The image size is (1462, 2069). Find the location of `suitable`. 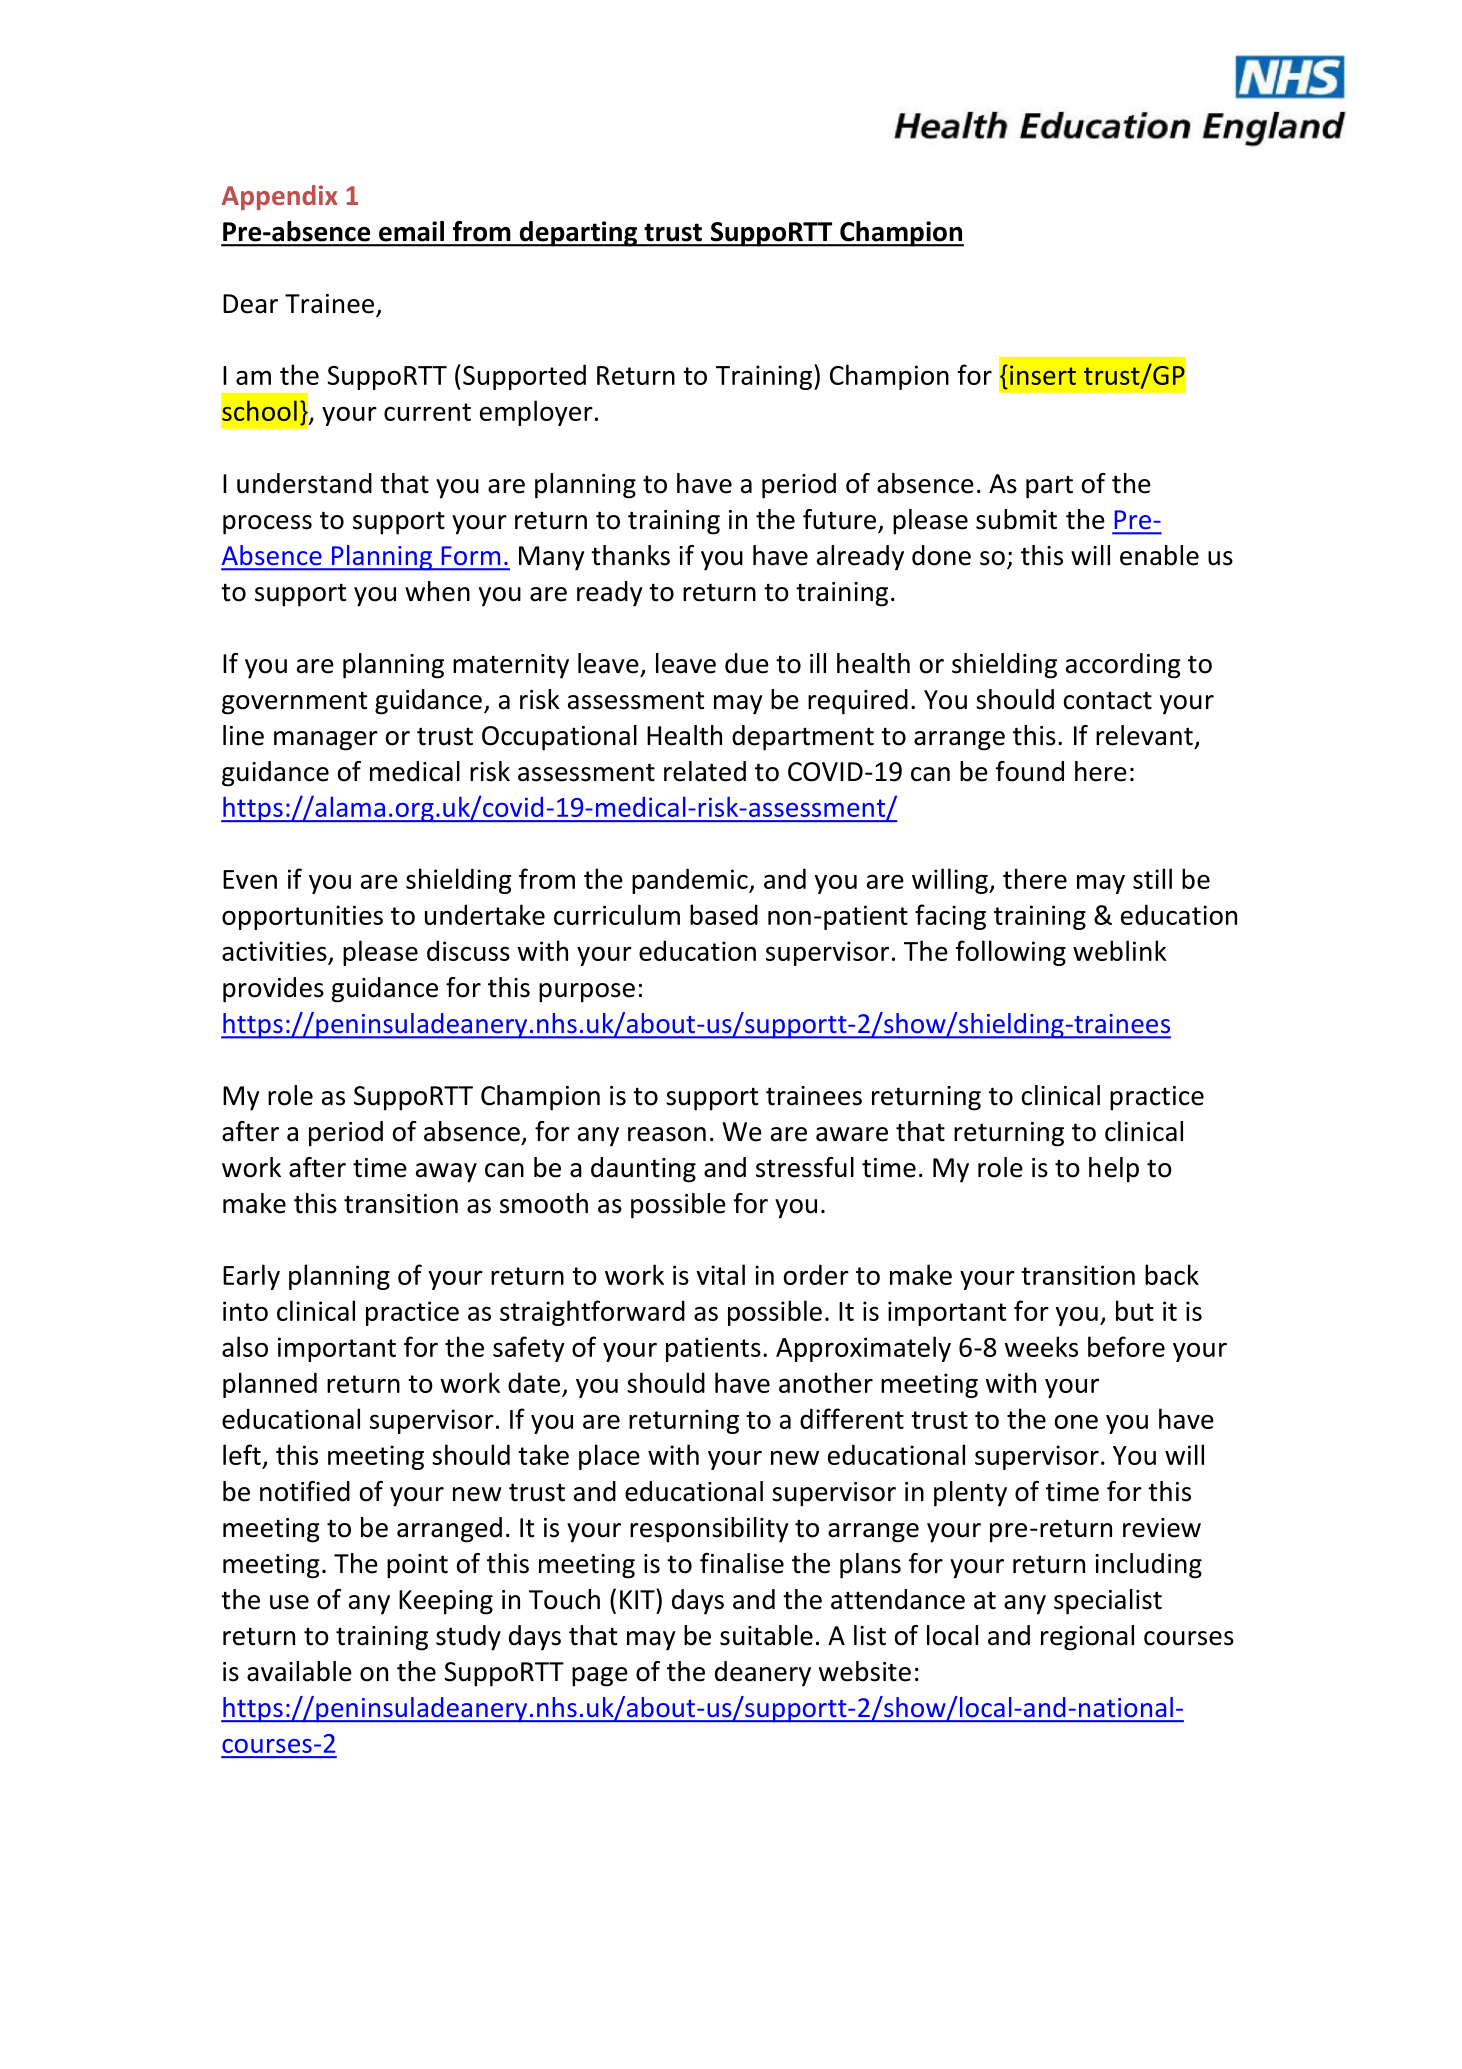

suitable is located at coordinates (766, 1635).
